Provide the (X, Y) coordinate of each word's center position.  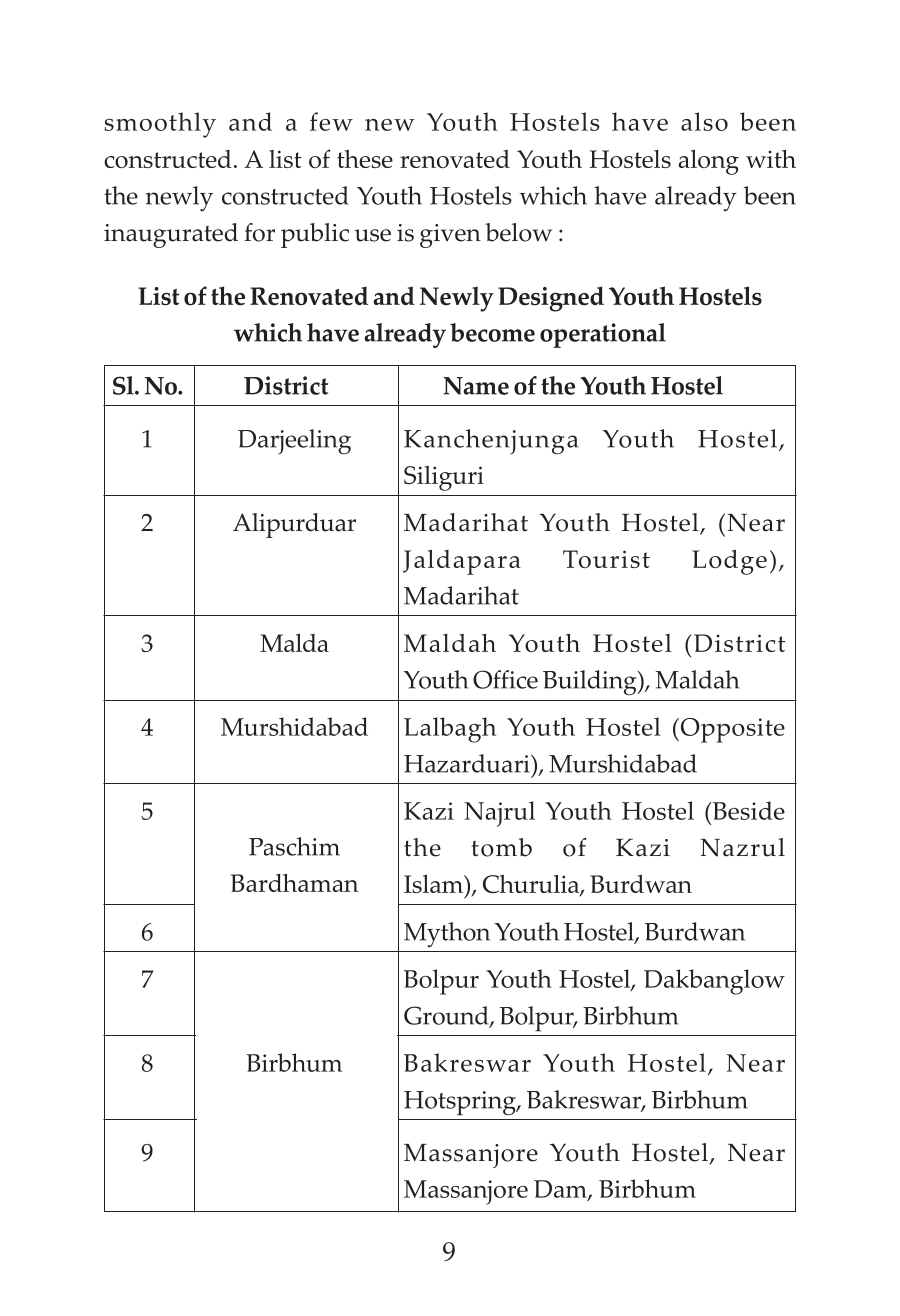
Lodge (729, 562)
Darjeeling (294, 442)
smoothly (160, 125)
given (450, 236)
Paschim (294, 846)
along (709, 162)
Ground (447, 1016)
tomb (501, 847)
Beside (747, 810)
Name (476, 386)
